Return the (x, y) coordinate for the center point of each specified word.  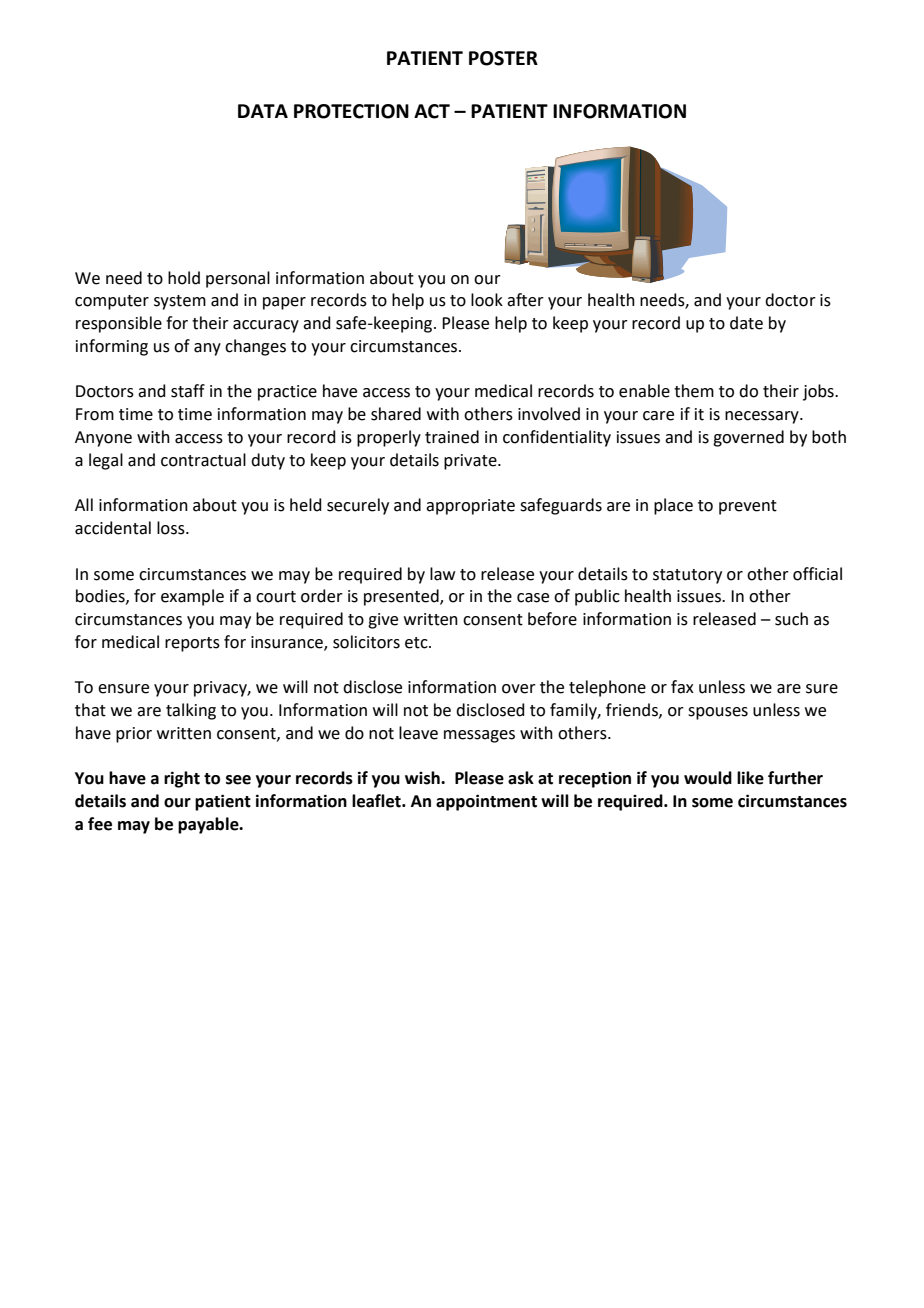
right (182, 779)
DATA (263, 111)
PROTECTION (351, 111)
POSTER (503, 58)
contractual (203, 460)
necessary (763, 417)
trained (452, 437)
